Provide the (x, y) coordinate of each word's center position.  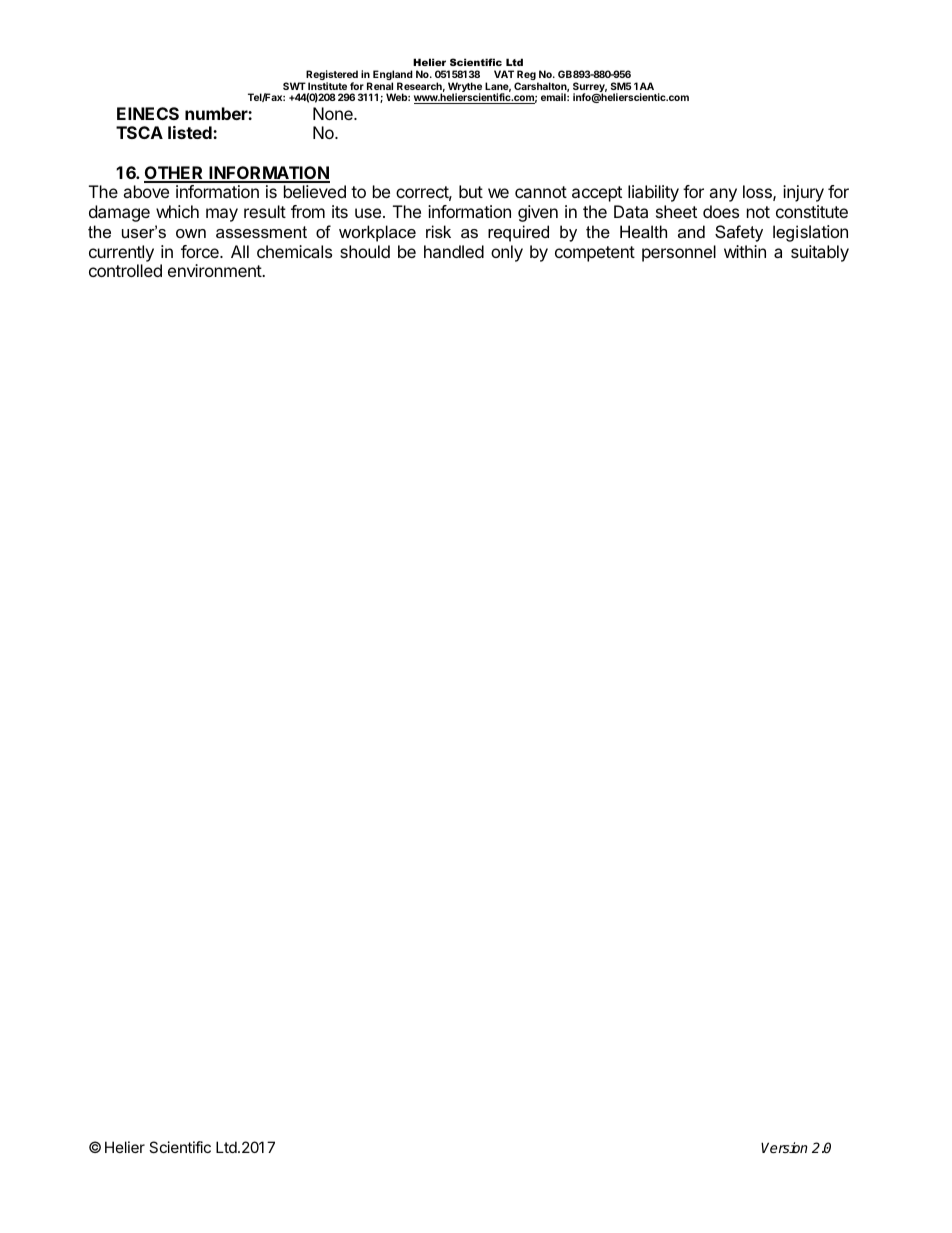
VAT (504, 74)
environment (215, 270)
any (723, 195)
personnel (679, 253)
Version (784, 1147)
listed (191, 132)
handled (454, 251)
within (745, 251)
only (507, 253)
